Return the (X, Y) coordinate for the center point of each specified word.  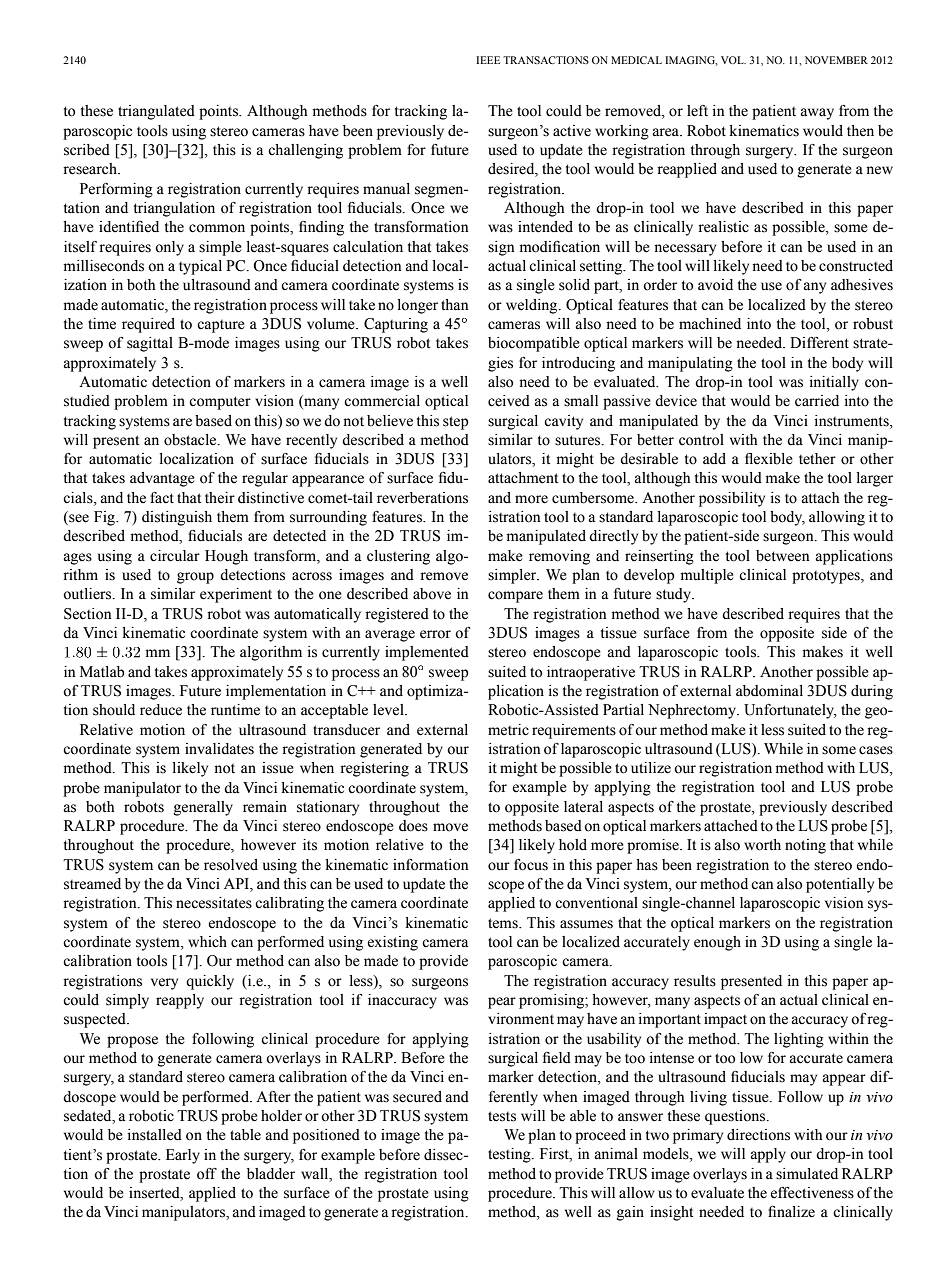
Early (183, 1156)
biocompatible (534, 344)
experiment (236, 595)
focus (531, 865)
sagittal (150, 344)
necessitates (214, 903)
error (435, 634)
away (817, 114)
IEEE (488, 60)
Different (819, 343)
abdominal (769, 691)
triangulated (156, 112)
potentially (840, 885)
